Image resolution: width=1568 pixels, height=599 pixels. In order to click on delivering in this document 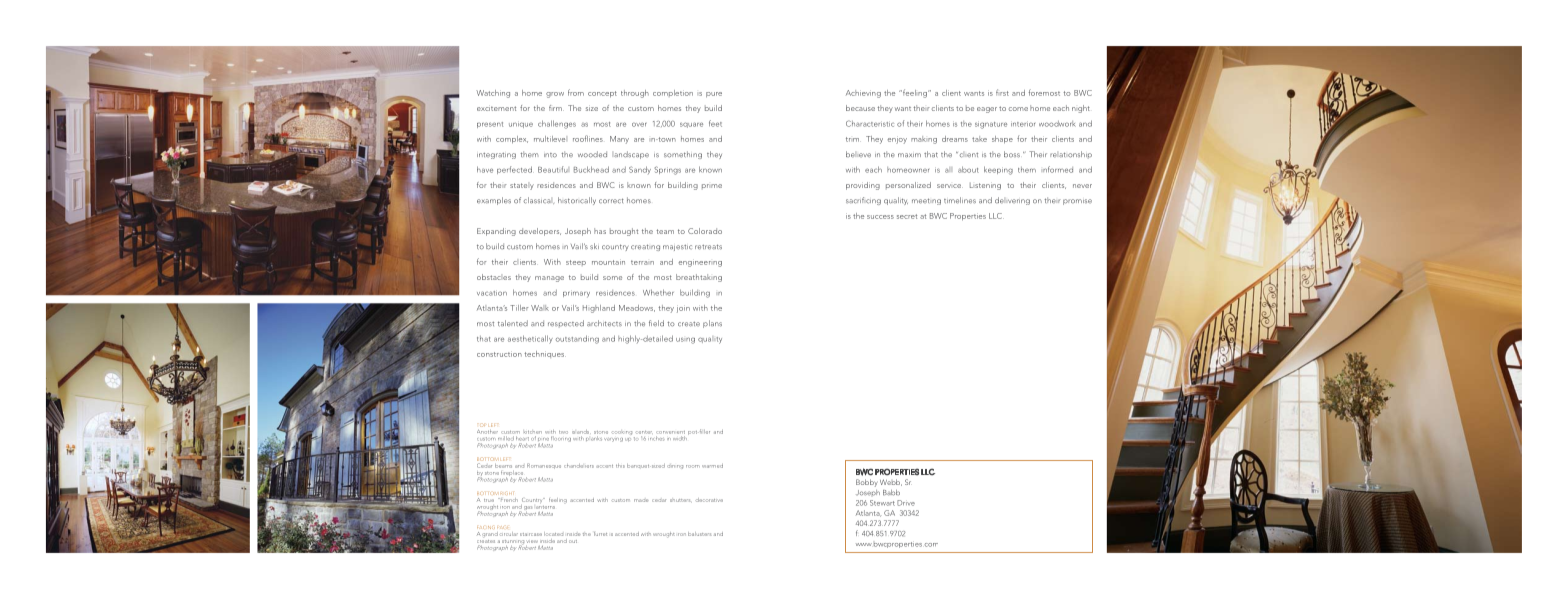, I will do `click(1012, 201)`.
